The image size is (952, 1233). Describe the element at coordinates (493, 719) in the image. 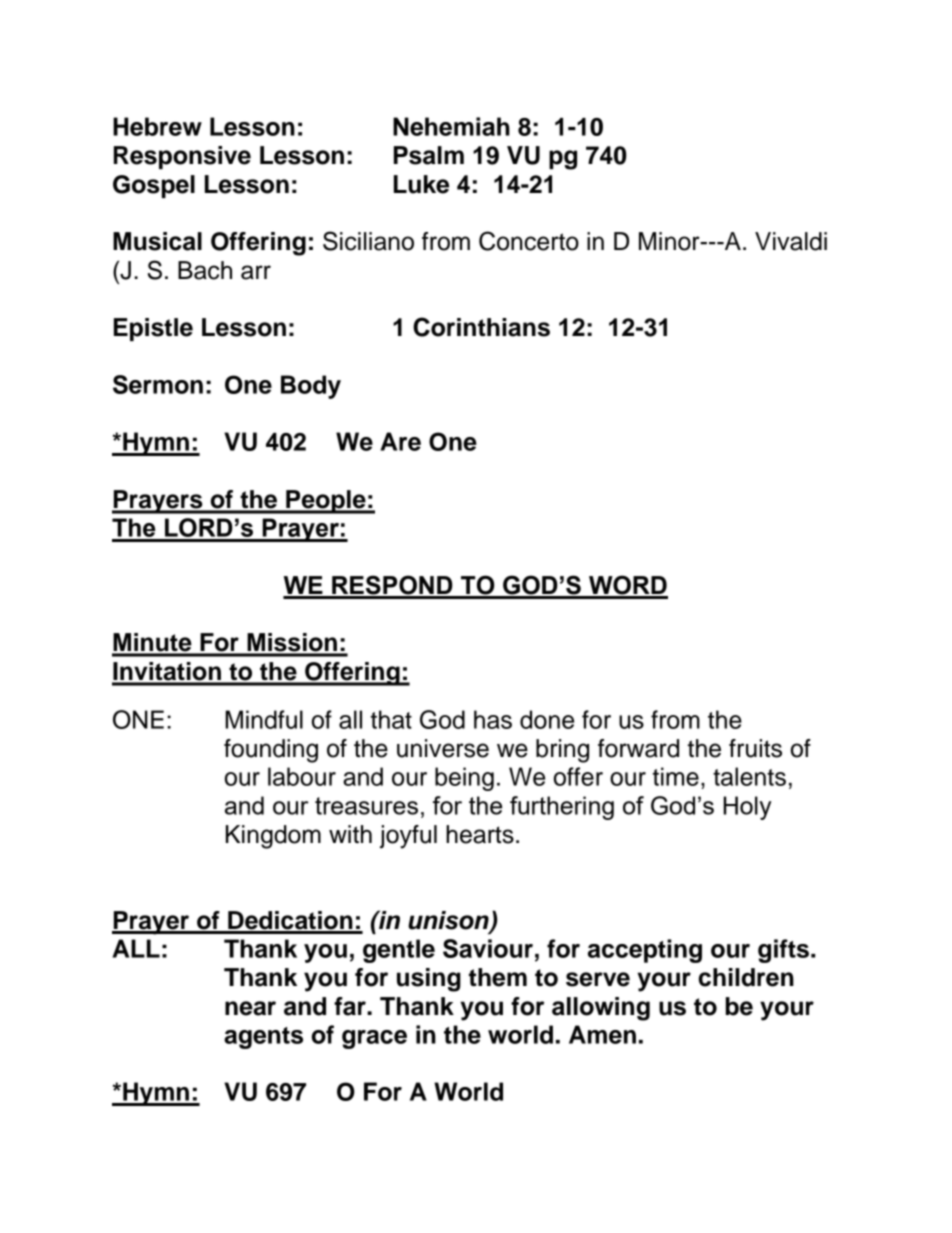

I see `has` at that location.
